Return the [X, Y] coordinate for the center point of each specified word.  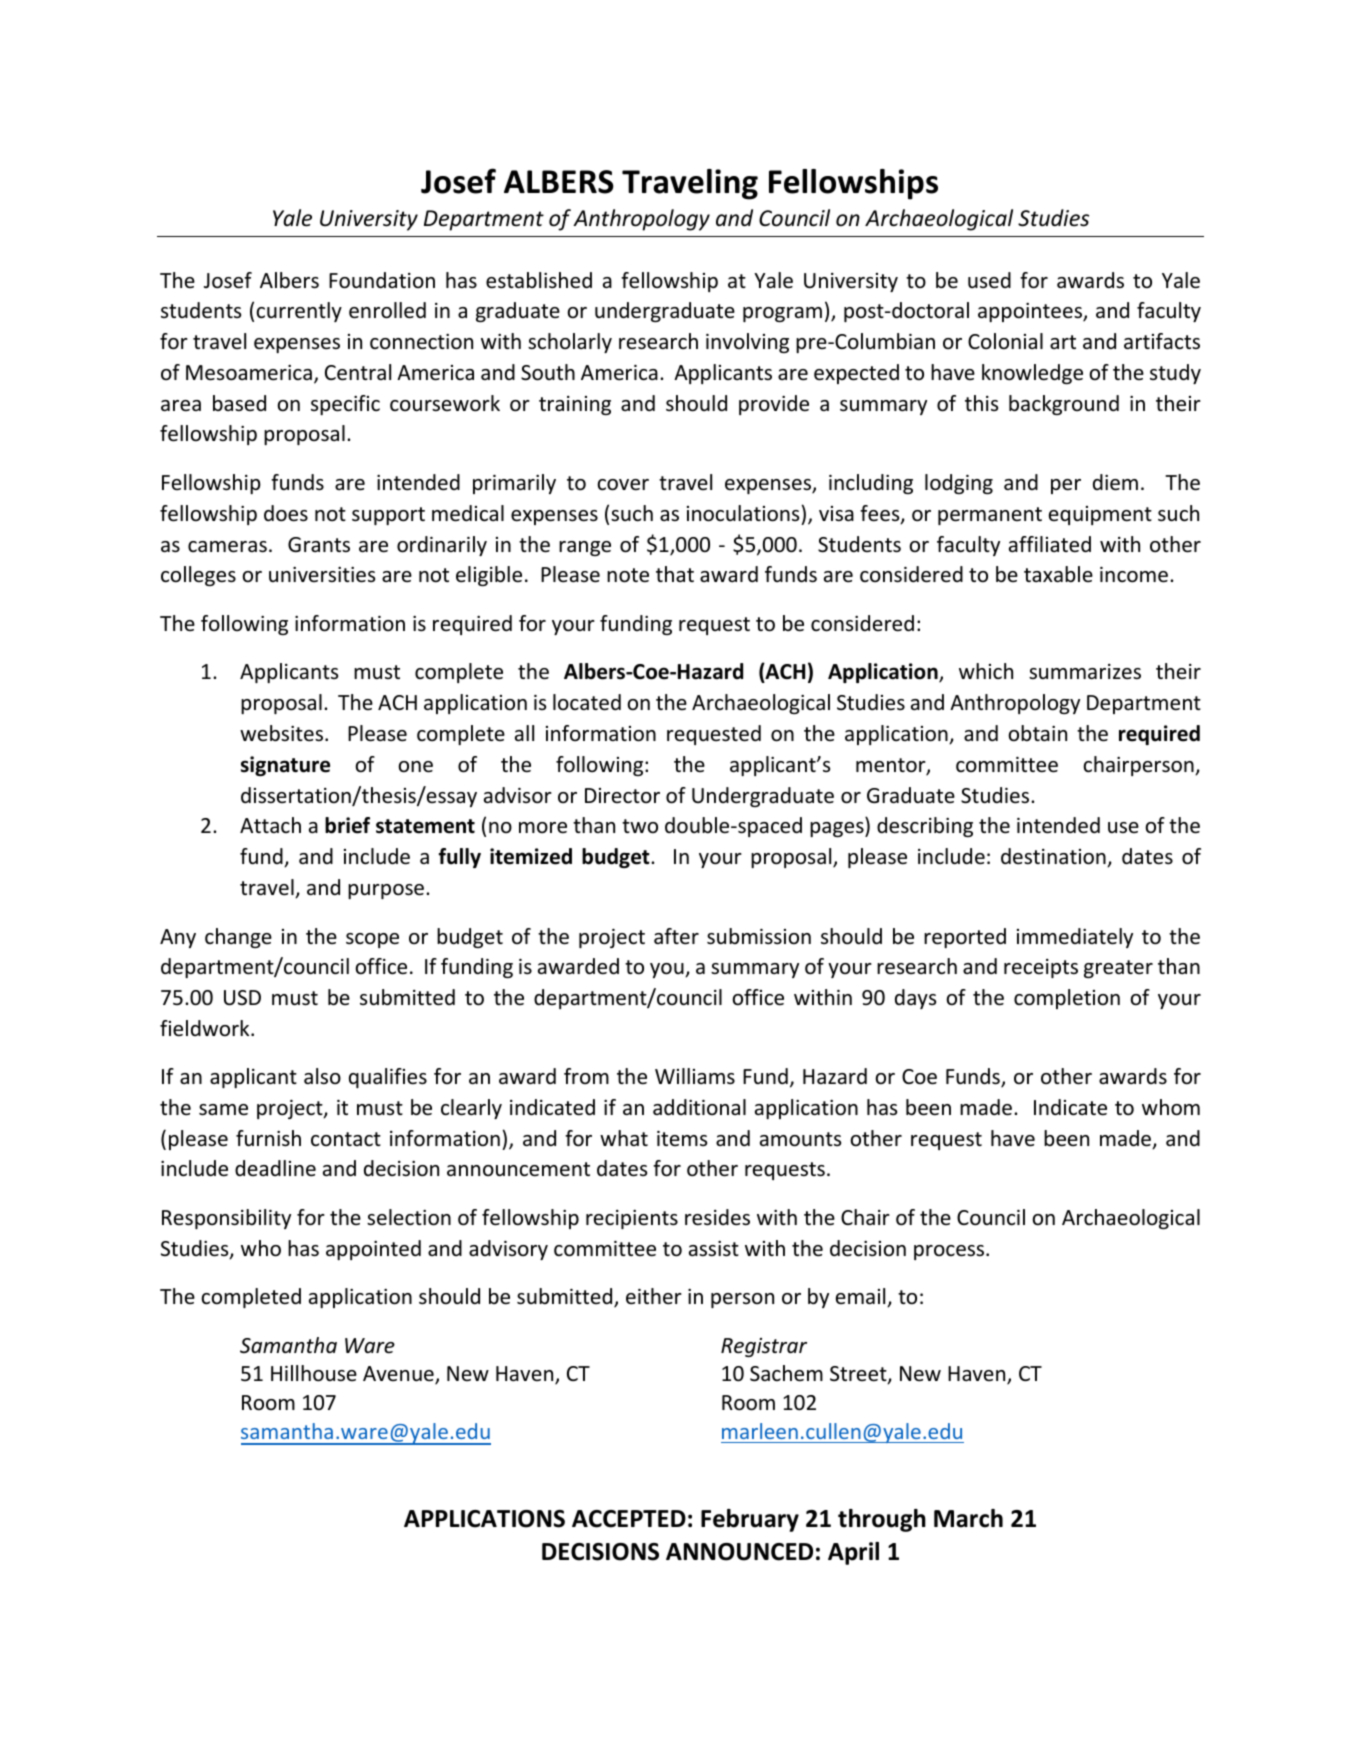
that [675, 574]
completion [1067, 999]
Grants [319, 544]
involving [747, 343]
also [322, 1076]
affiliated [1050, 544]
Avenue [399, 1375]
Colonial [1005, 341]
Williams [695, 1076]
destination [1054, 857]
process [950, 1252]
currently [299, 312]
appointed [373, 1250]
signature [285, 766]
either [654, 1296]
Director [622, 795]
